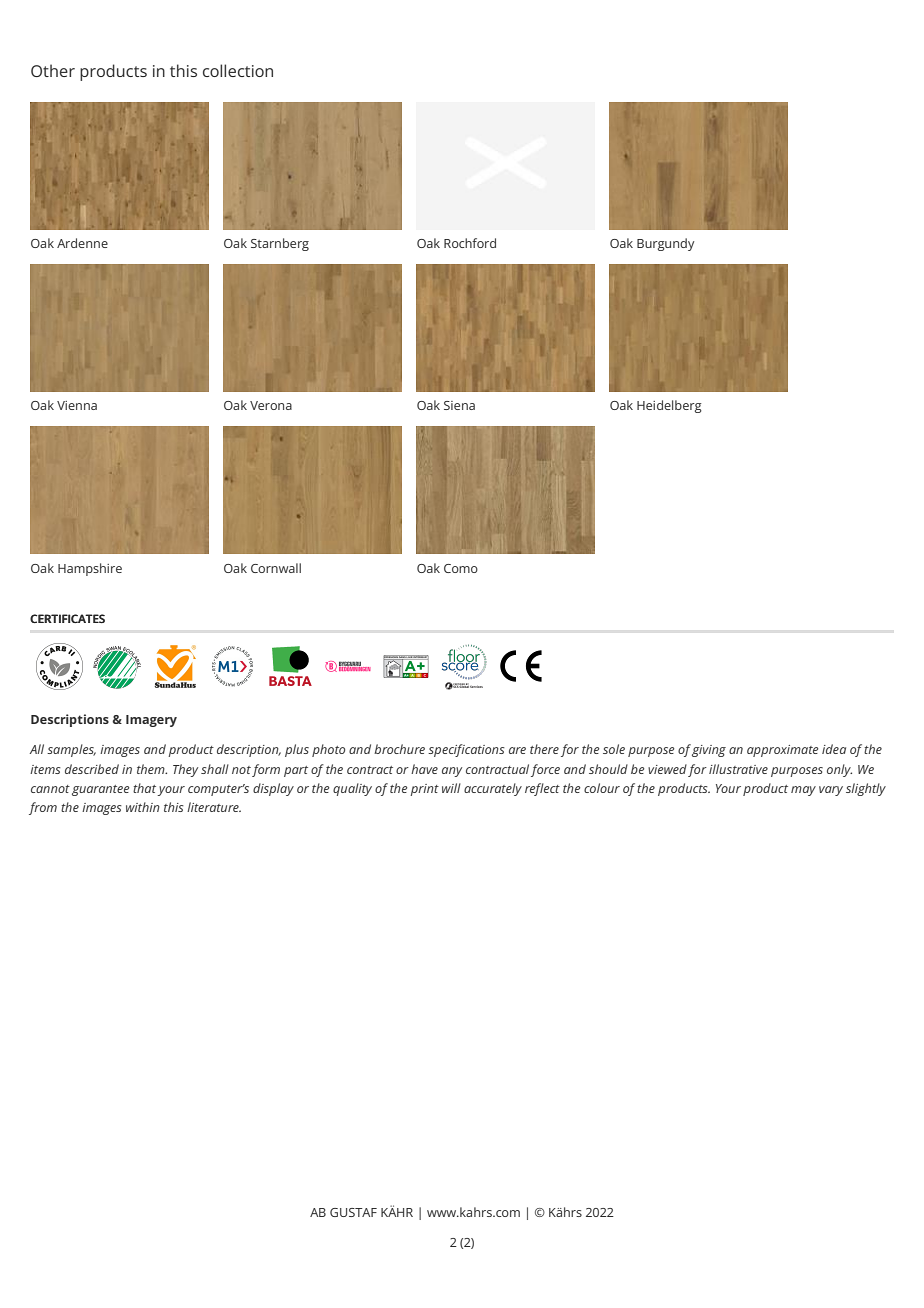 This screenshot has width=924, height=1308. Describe the element at coordinates (665, 244) in the screenshot. I see `Burgundy` at that location.
